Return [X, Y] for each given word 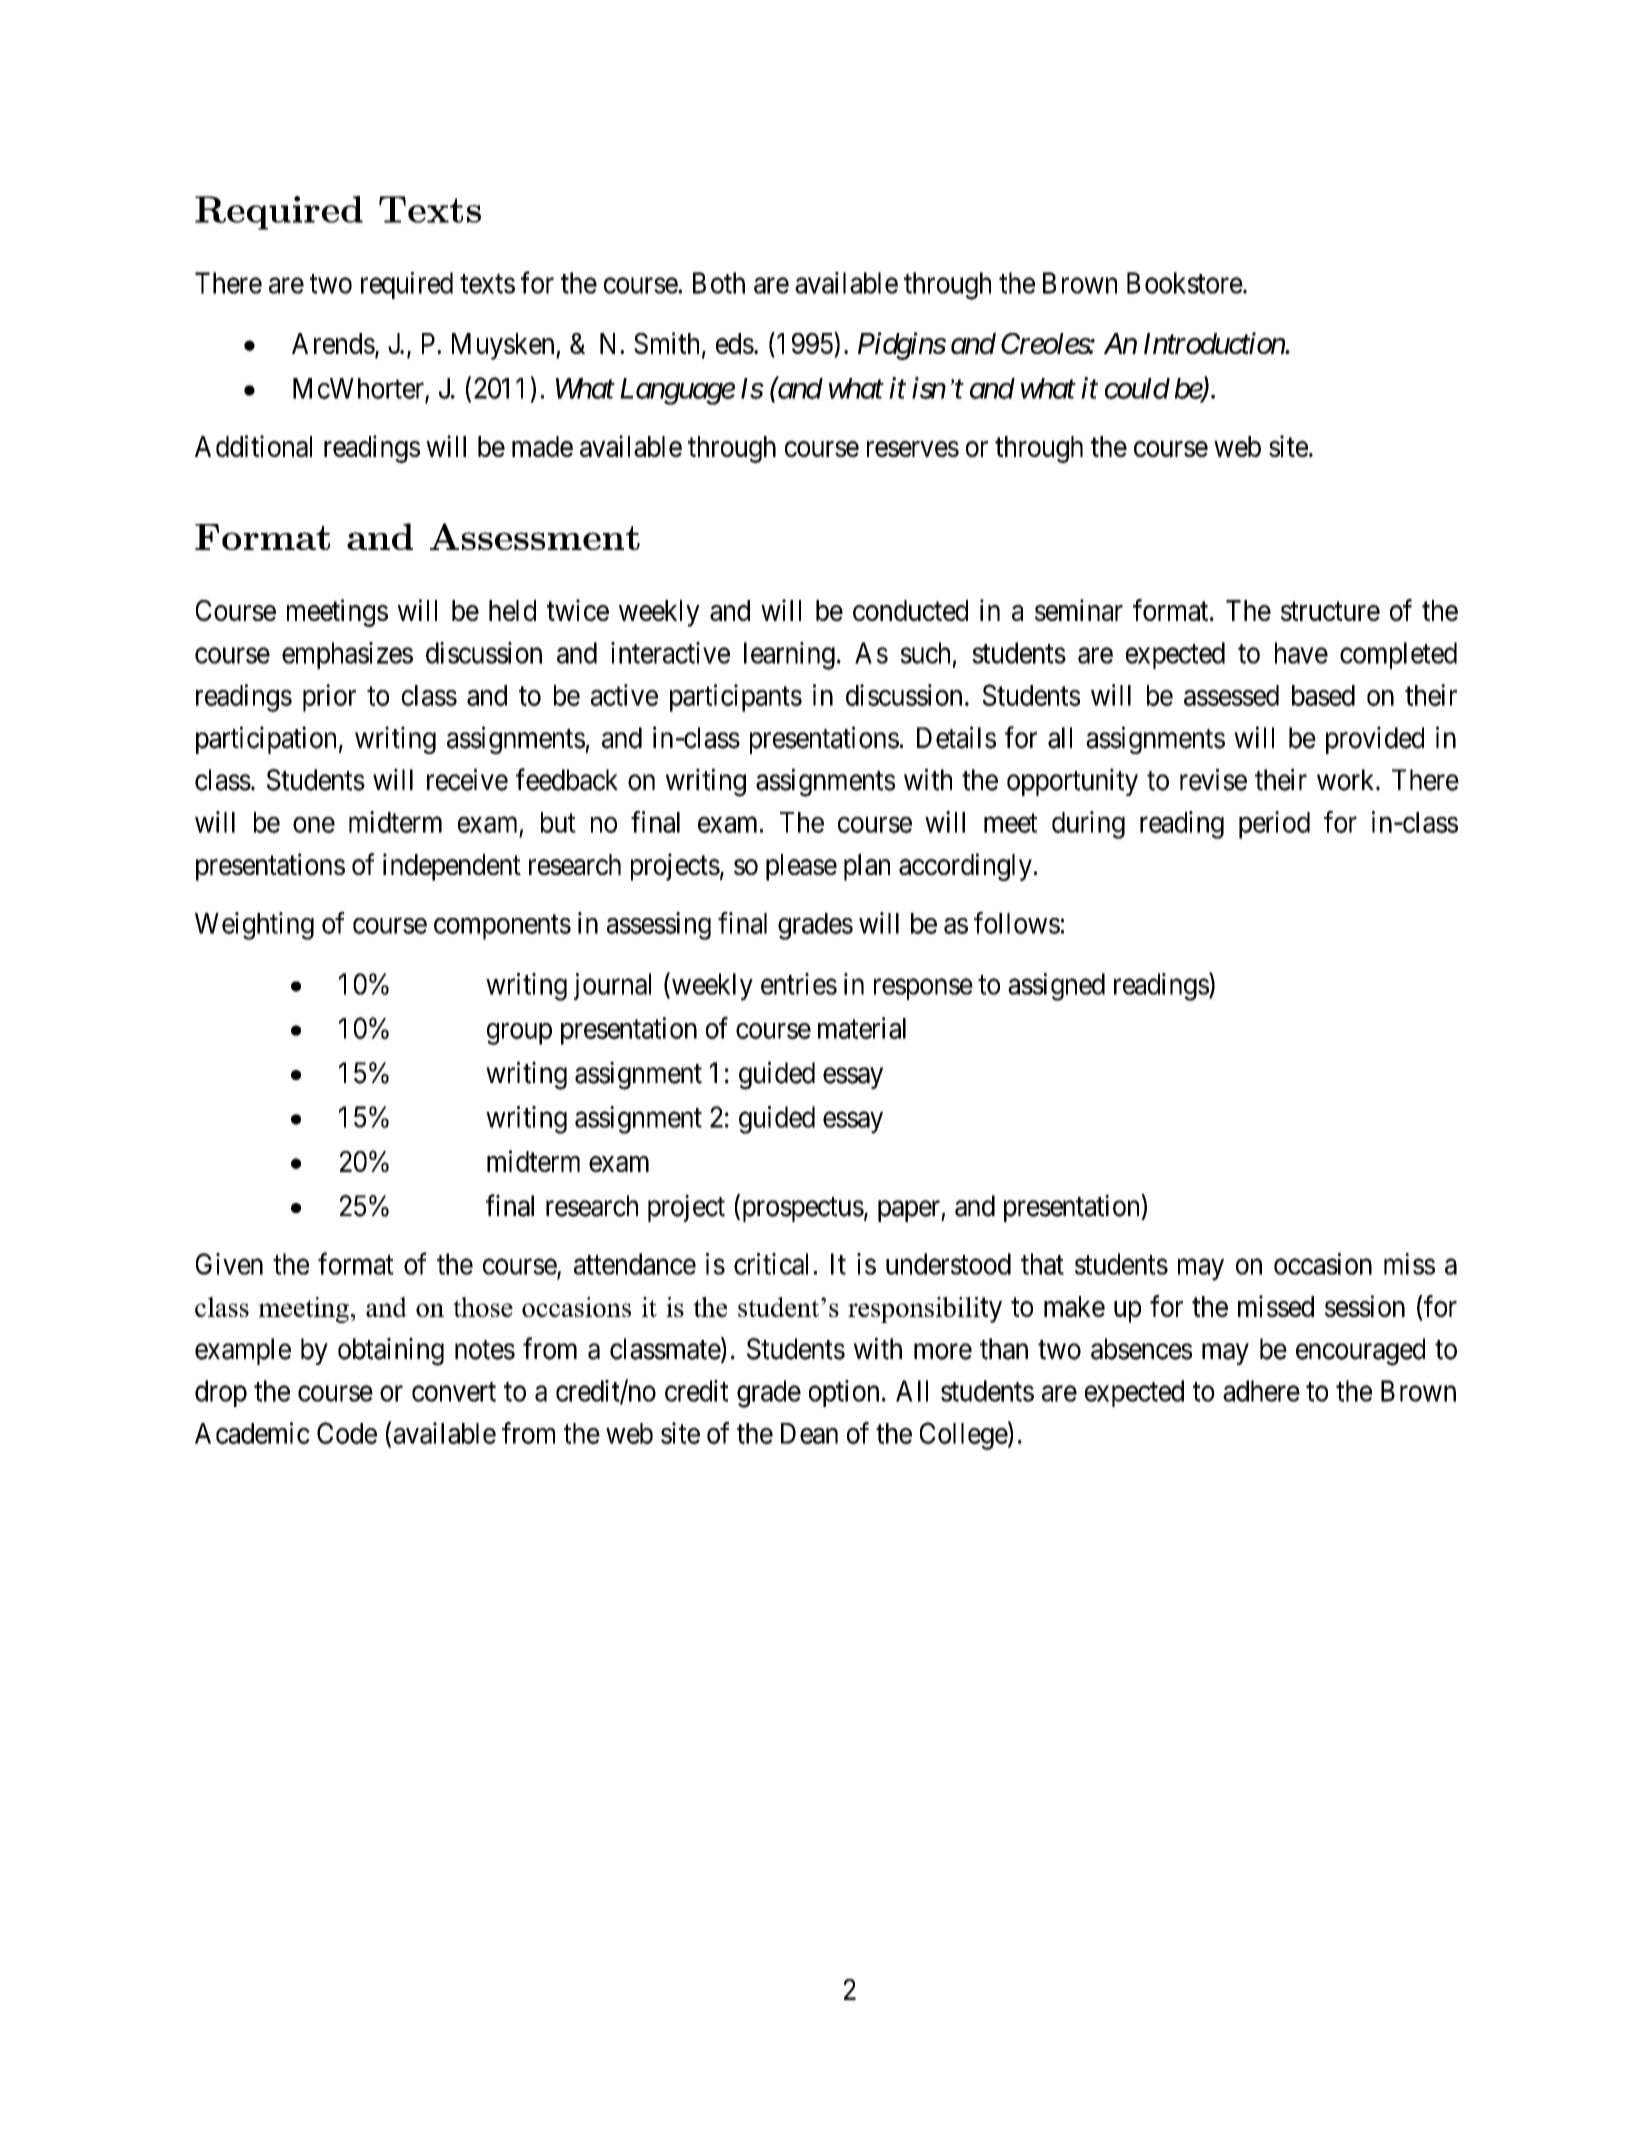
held [512, 610]
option [844, 1393]
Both [719, 283]
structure [1330, 611]
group [519, 1034]
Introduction [1215, 343]
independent [452, 867]
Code [347, 1433]
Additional [253, 446]
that [1042, 1264]
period [1274, 825]
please [801, 867]
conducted [910, 610]
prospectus [801, 1209]
